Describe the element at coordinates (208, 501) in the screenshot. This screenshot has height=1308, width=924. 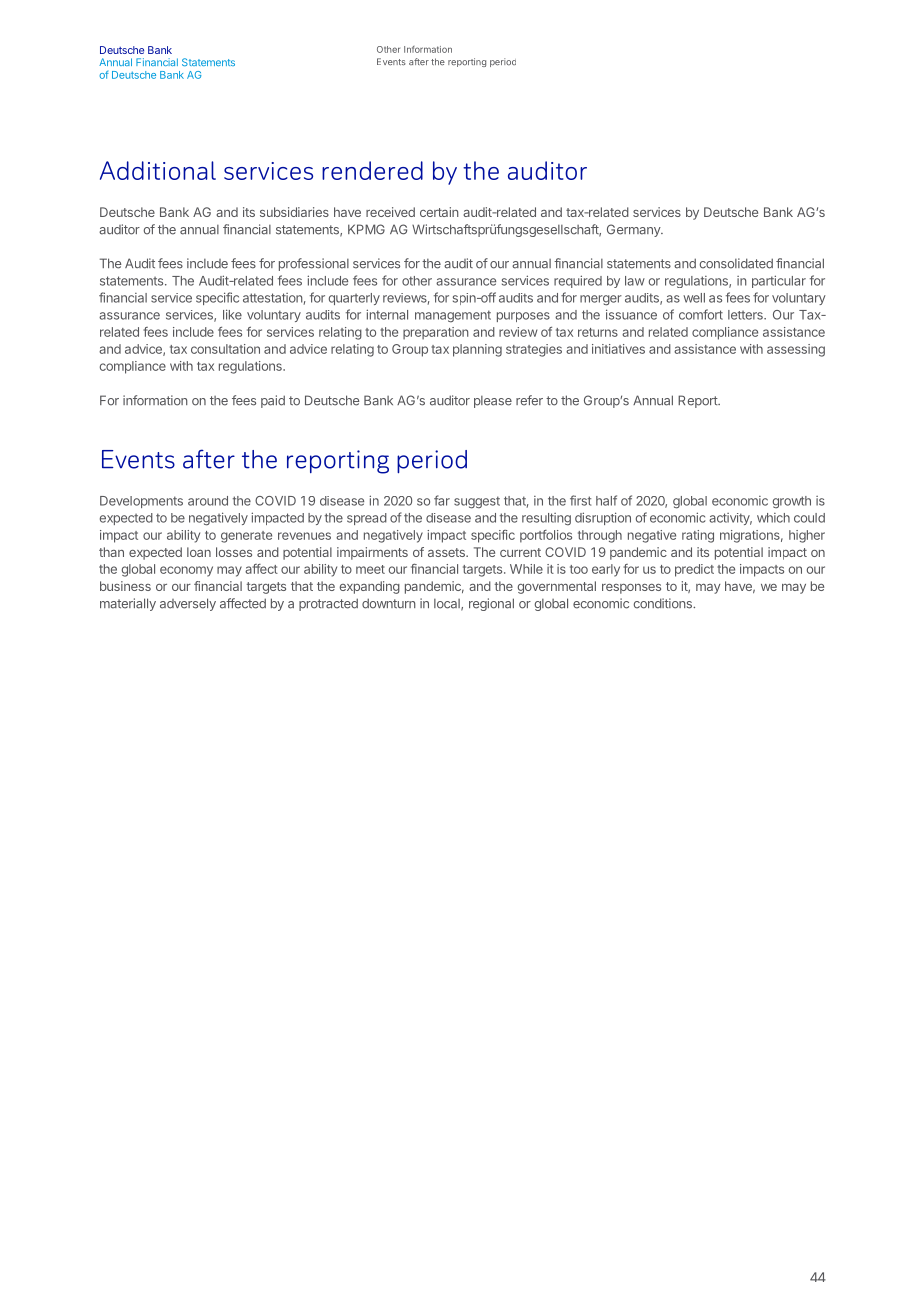
I see `around` at that location.
